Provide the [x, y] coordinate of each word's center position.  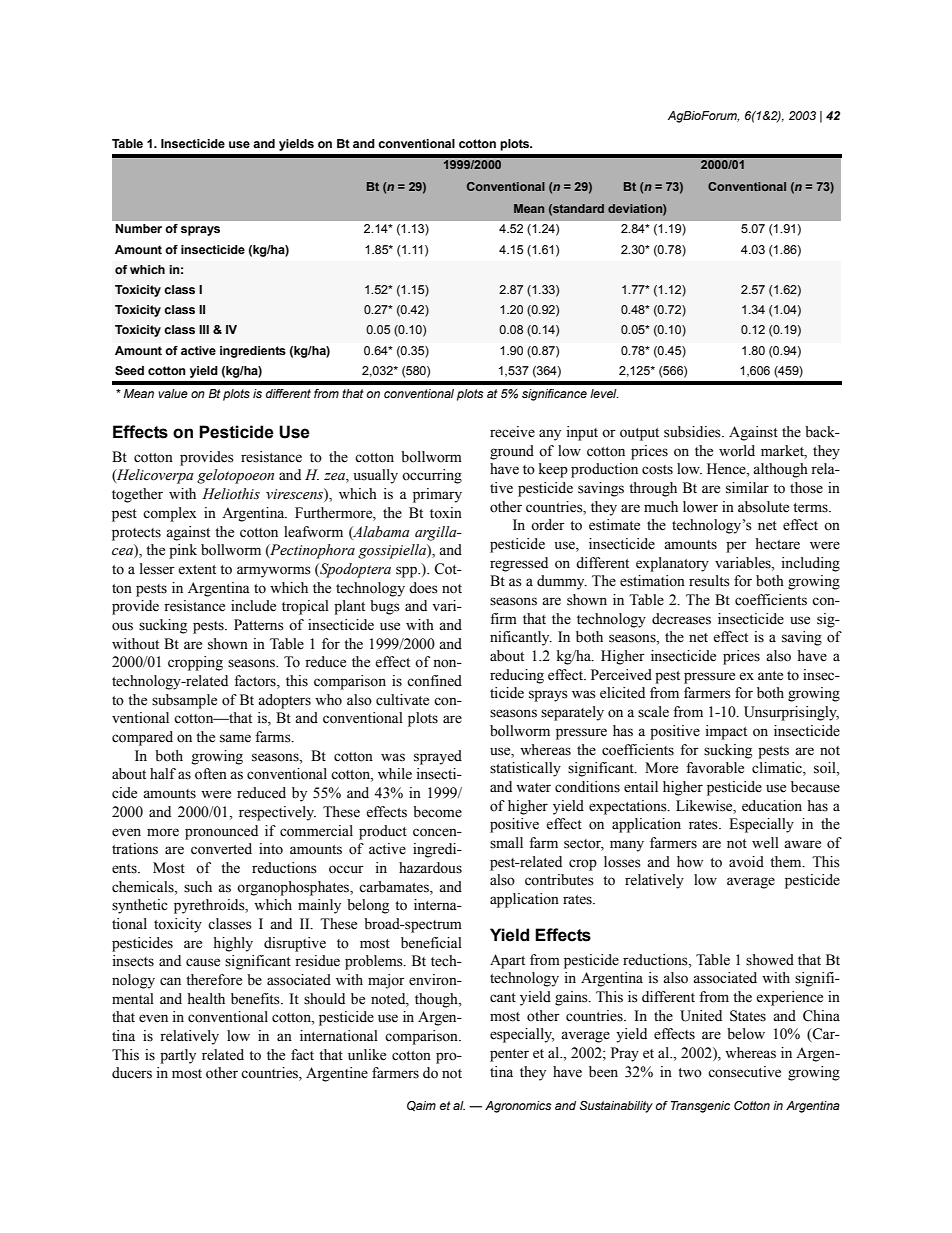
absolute [763, 507]
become [437, 812]
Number [138, 228]
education [772, 806]
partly [178, 1056]
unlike [367, 1055]
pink [183, 551]
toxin [446, 513]
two [690, 1073]
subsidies [693, 432]
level [604, 393]
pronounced [221, 832]
